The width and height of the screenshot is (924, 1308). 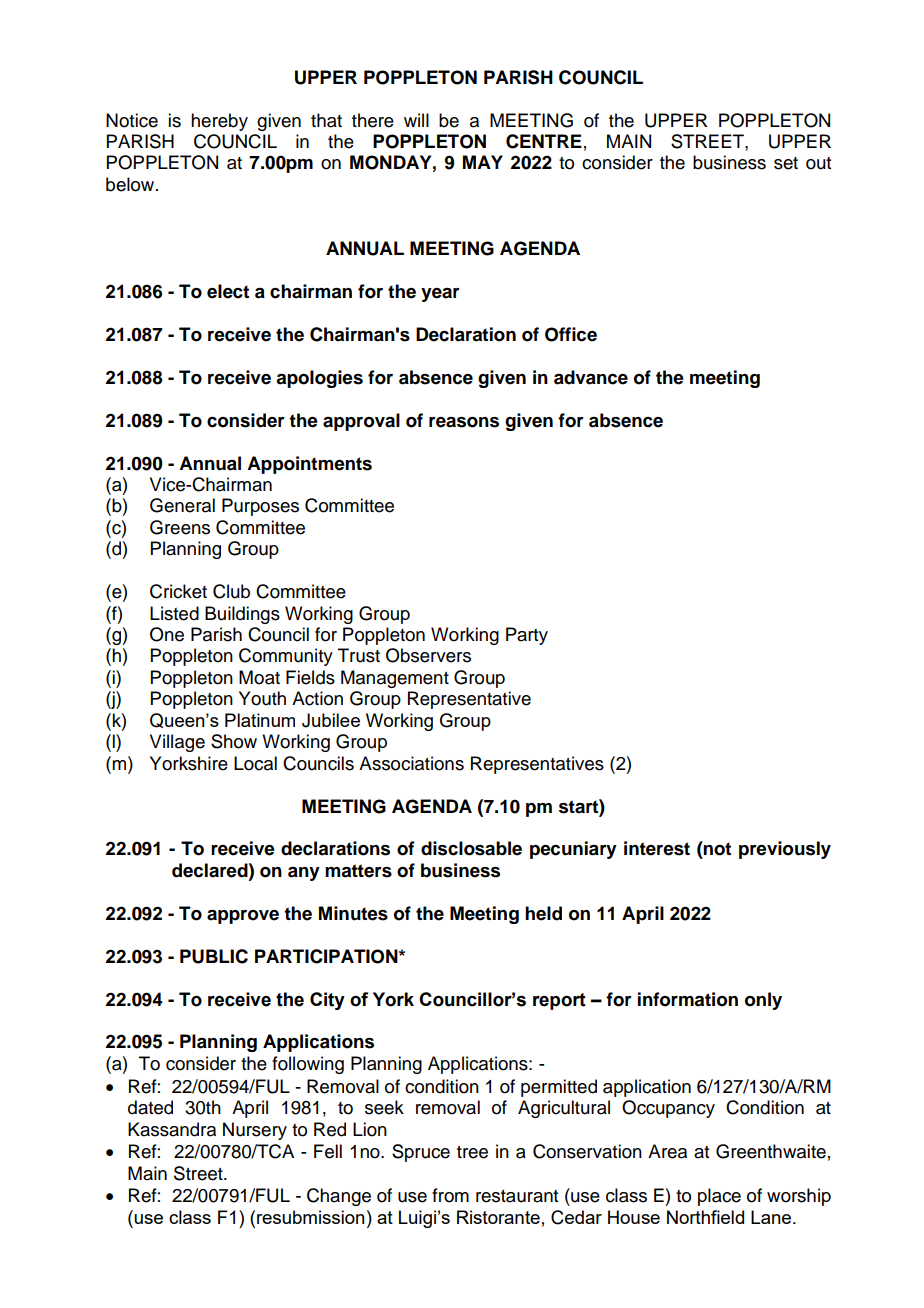 I want to click on elect, so click(x=228, y=291).
